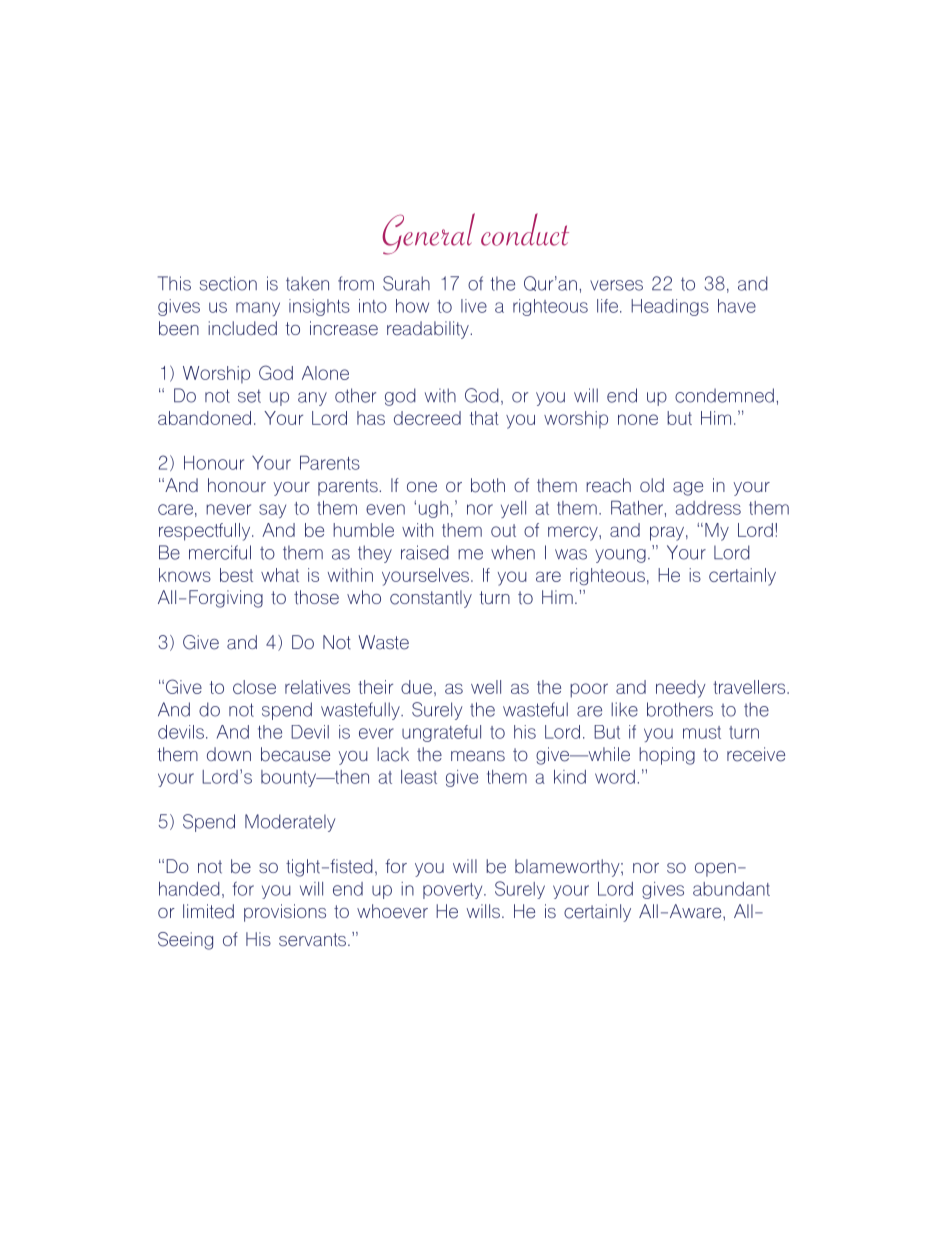  What do you see at coordinates (708, 508) in the page?
I see `address` at bounding box center [708, 508].
